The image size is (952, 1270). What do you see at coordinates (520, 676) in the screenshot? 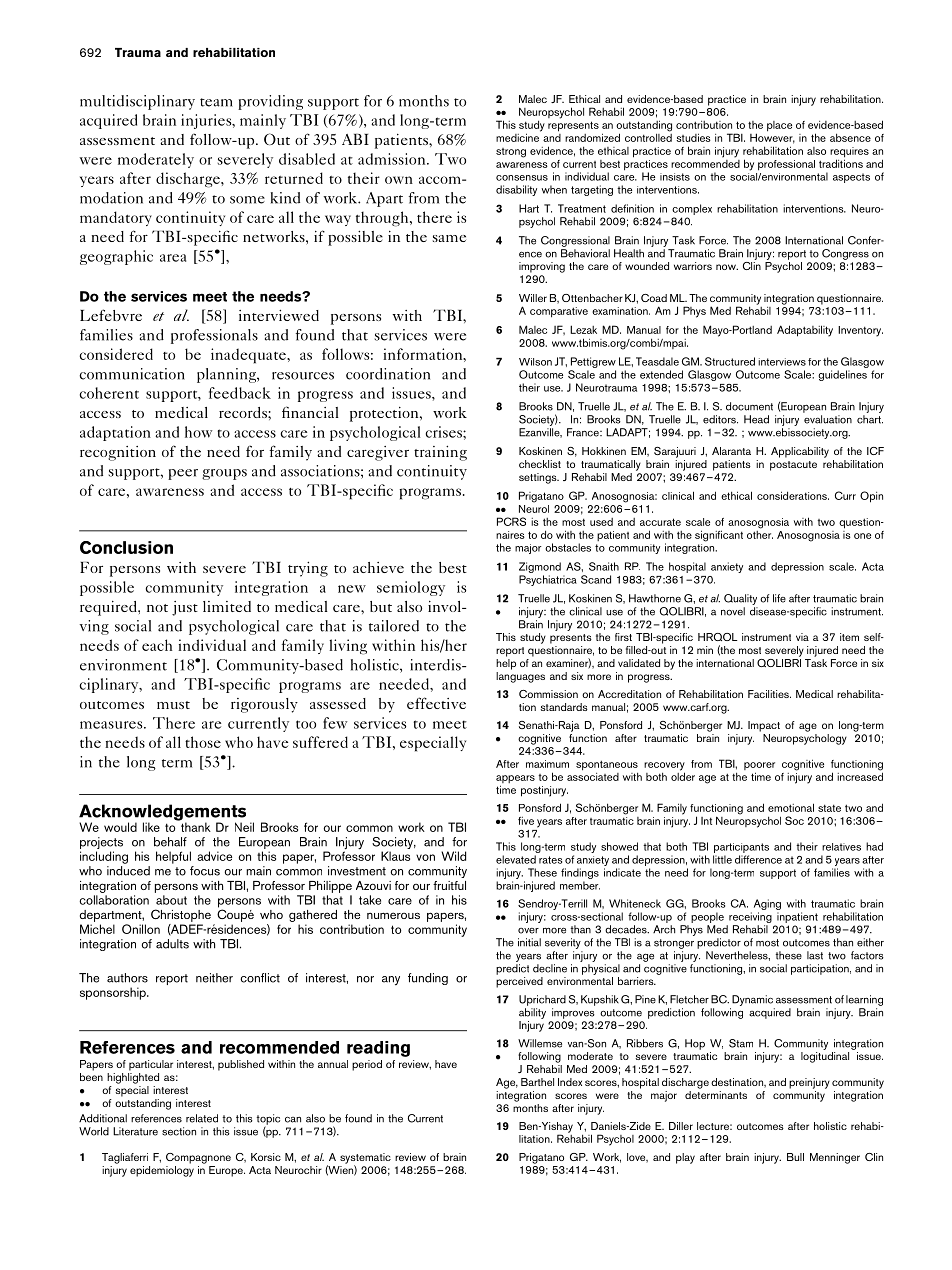
I see `languages` at bounding box center [520, 676].
